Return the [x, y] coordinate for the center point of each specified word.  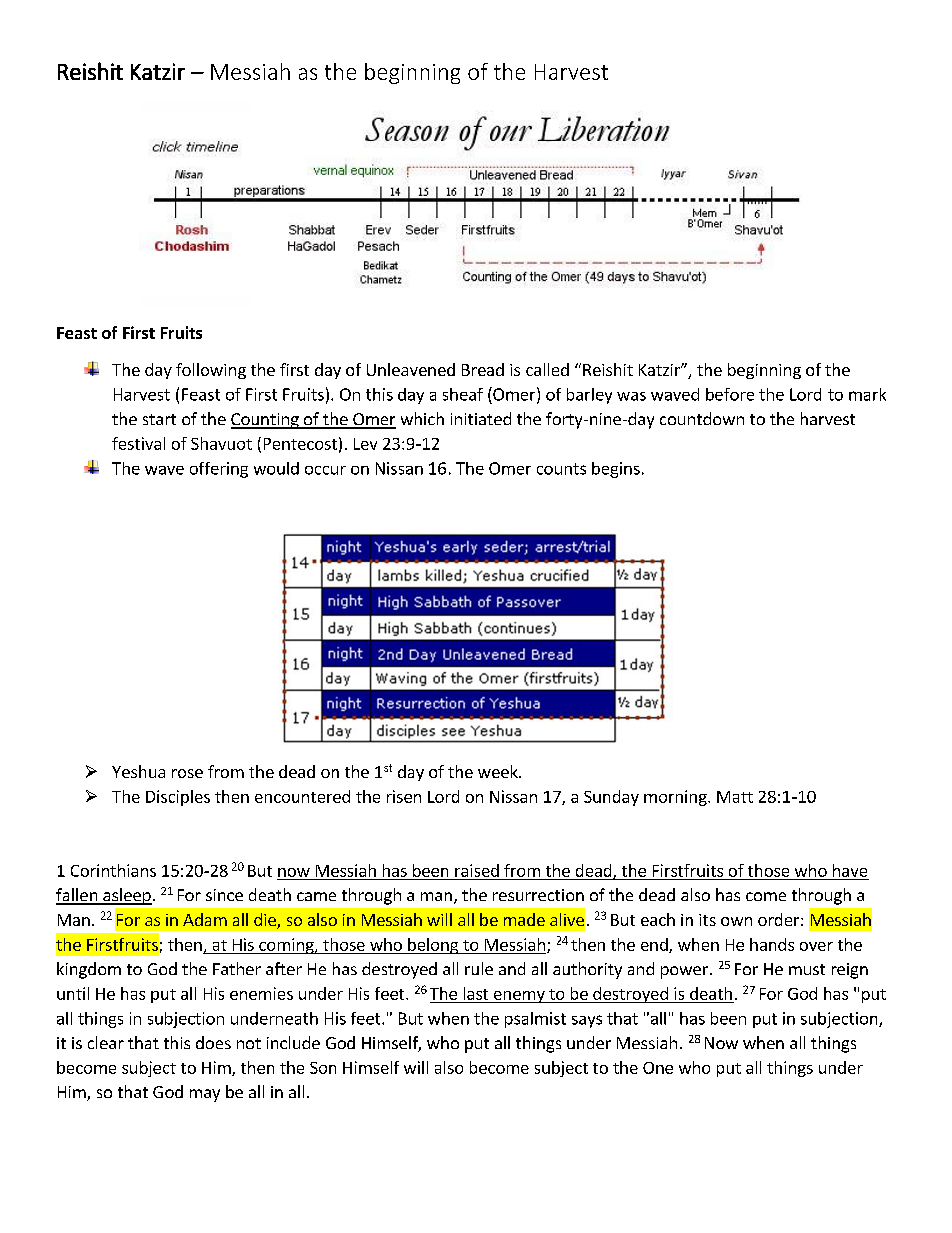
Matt [735, 797]
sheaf [463, 394]
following [211, 371]
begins [616, 470]
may [205, 1095]
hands [772, 944]
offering [219, 470]
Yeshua [138, 771]
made [524, 919]
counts [561, 469]
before [730, 394]
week [499, 771]
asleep [126, 896]
